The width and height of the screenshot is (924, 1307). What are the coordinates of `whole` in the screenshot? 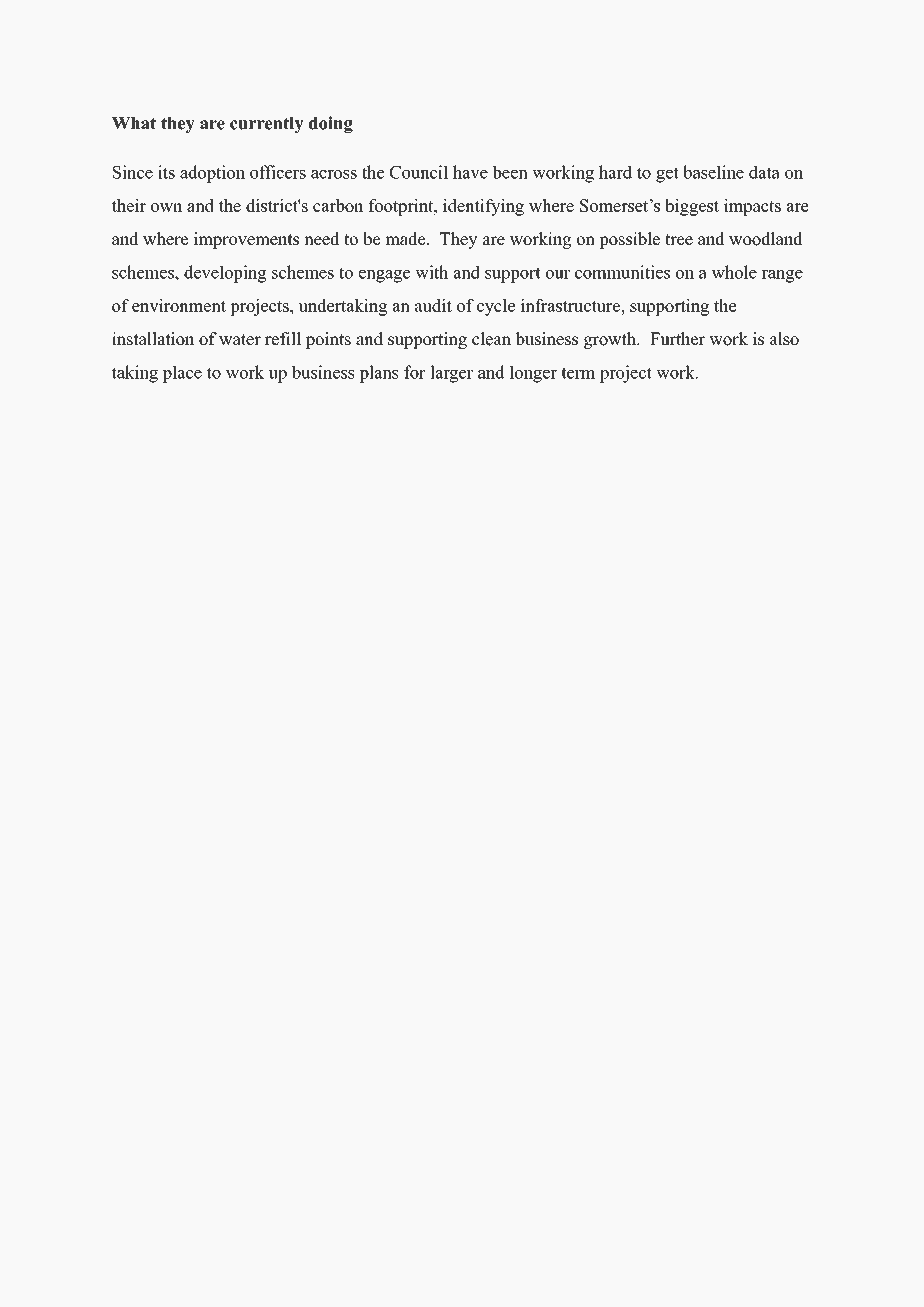 It's located at (734, 272).
